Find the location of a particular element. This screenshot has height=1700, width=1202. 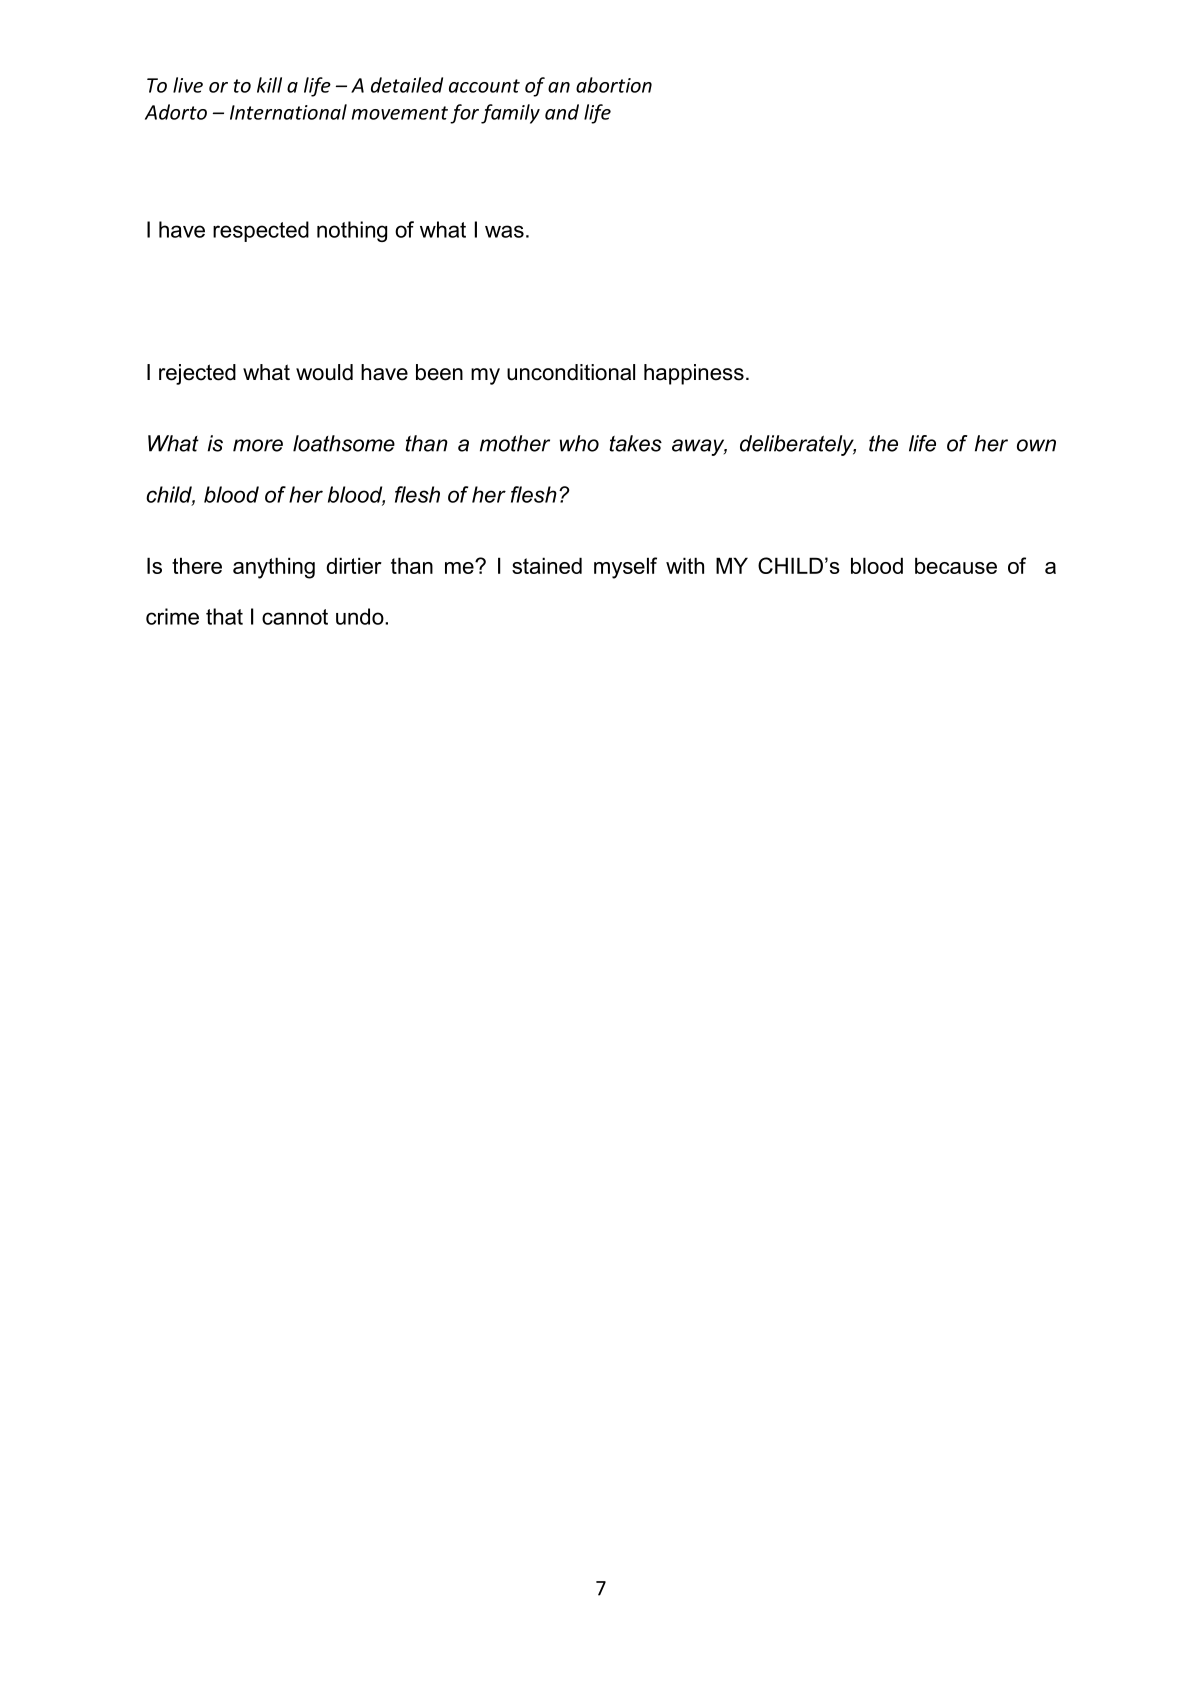

myself is located at coordinates (625, 568).
